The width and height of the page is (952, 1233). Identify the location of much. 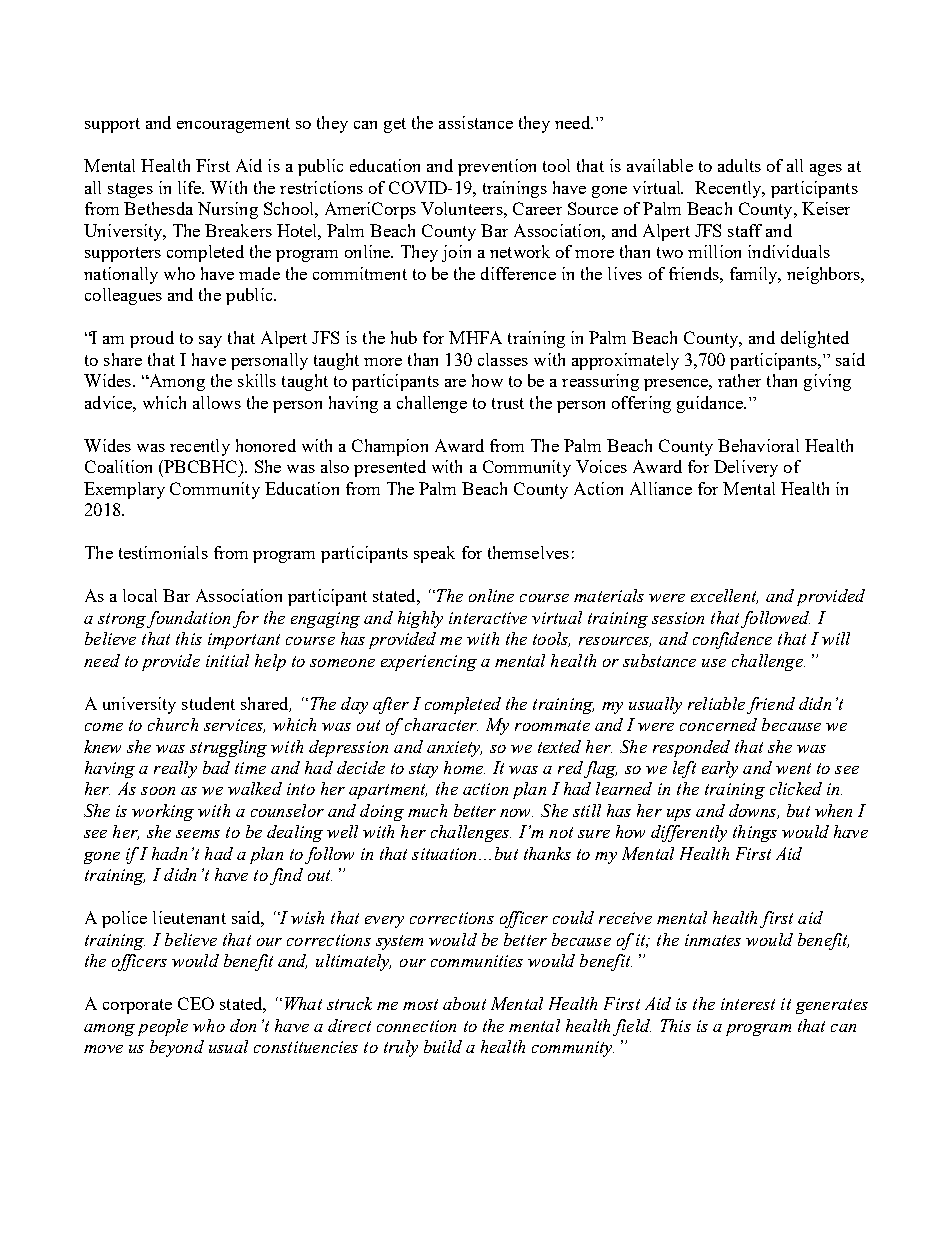
(427, 810).
